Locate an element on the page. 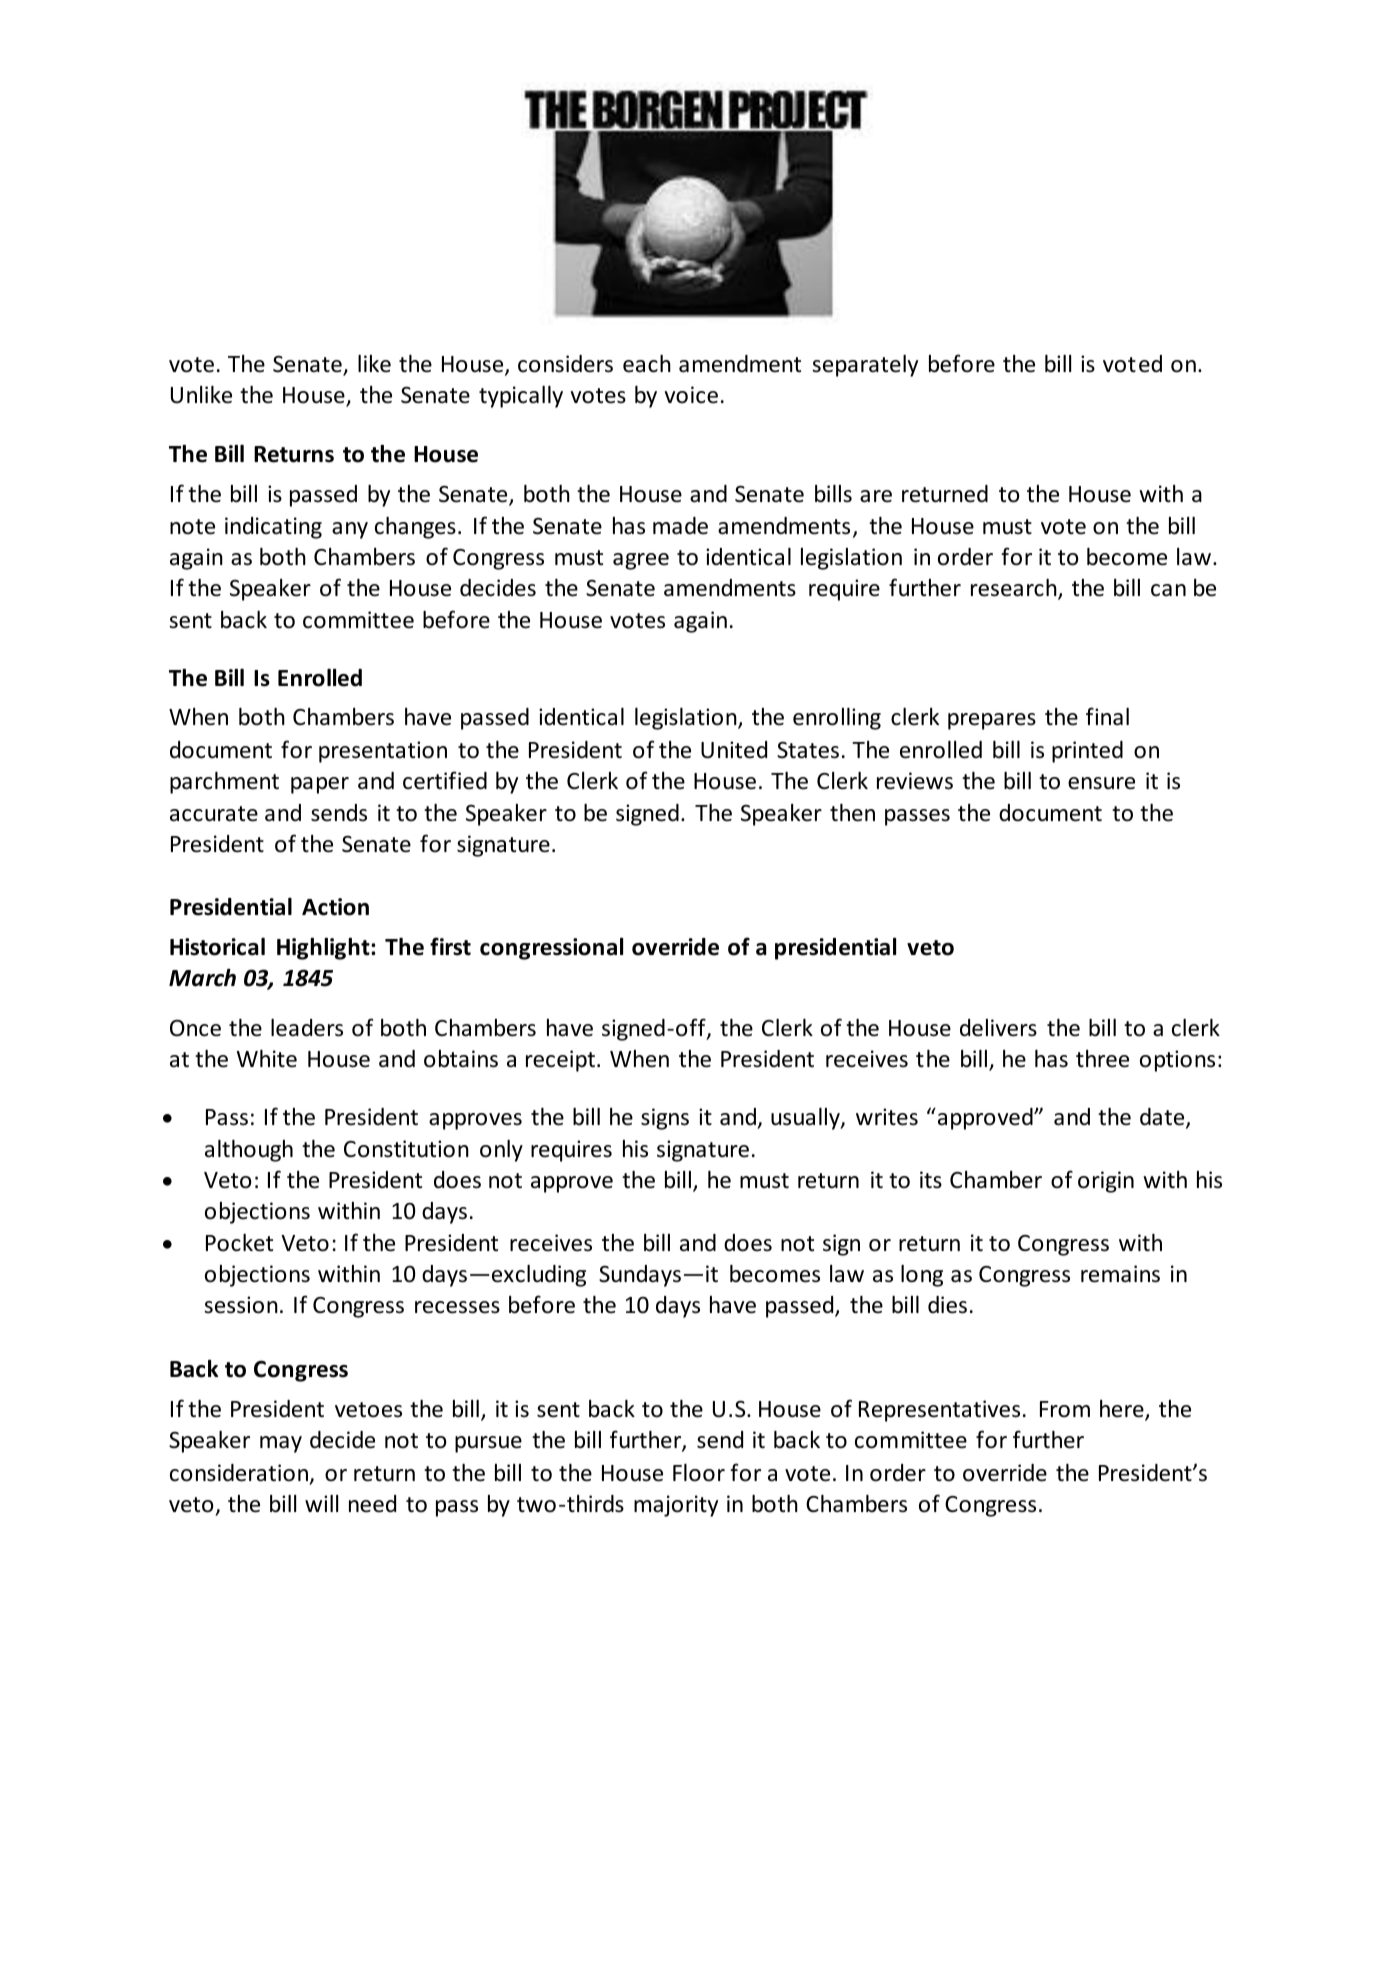 The image size is (1394, 1972). delivers is located at coordinates (998, 1028).
